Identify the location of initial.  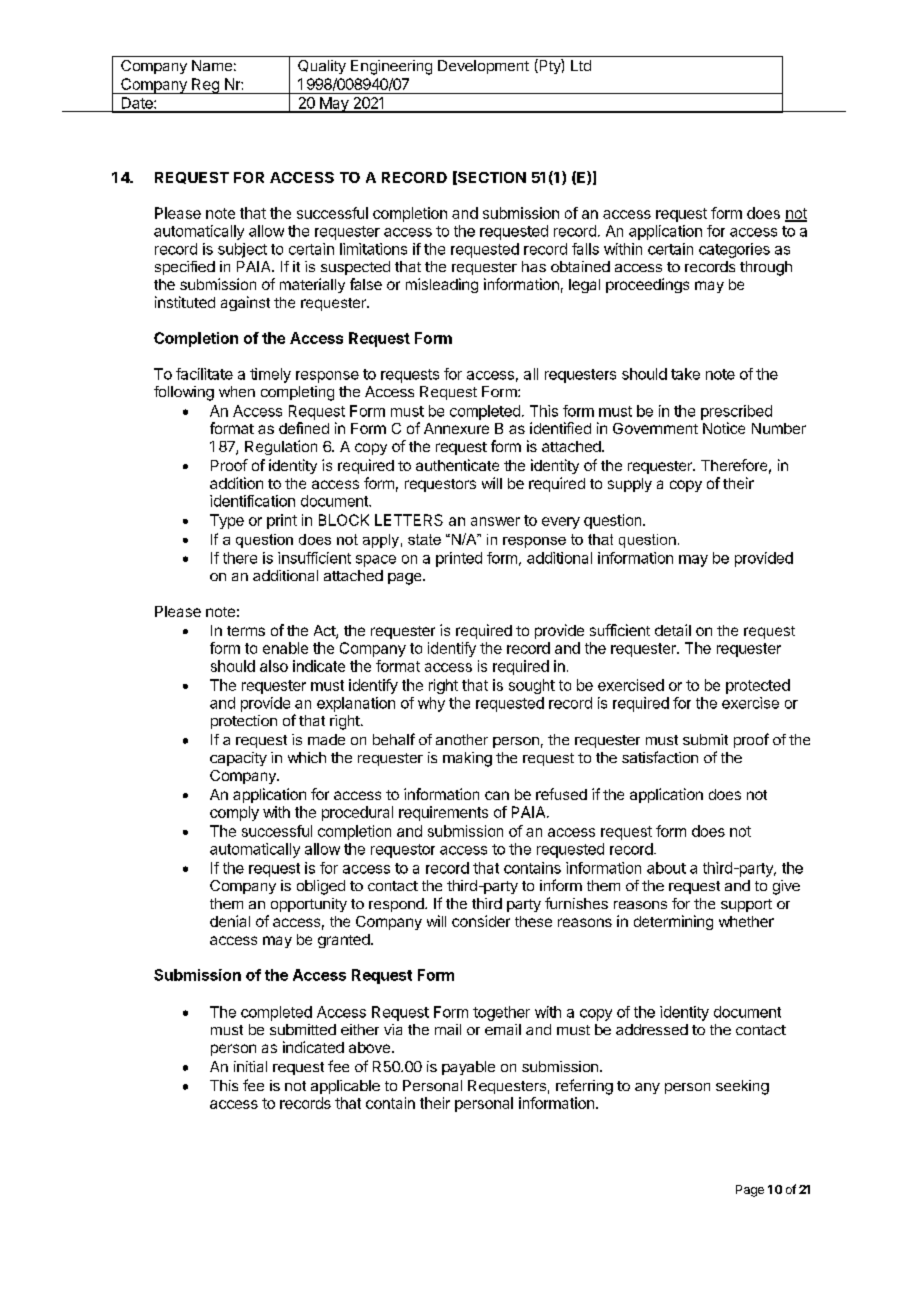
(250, 1066).
